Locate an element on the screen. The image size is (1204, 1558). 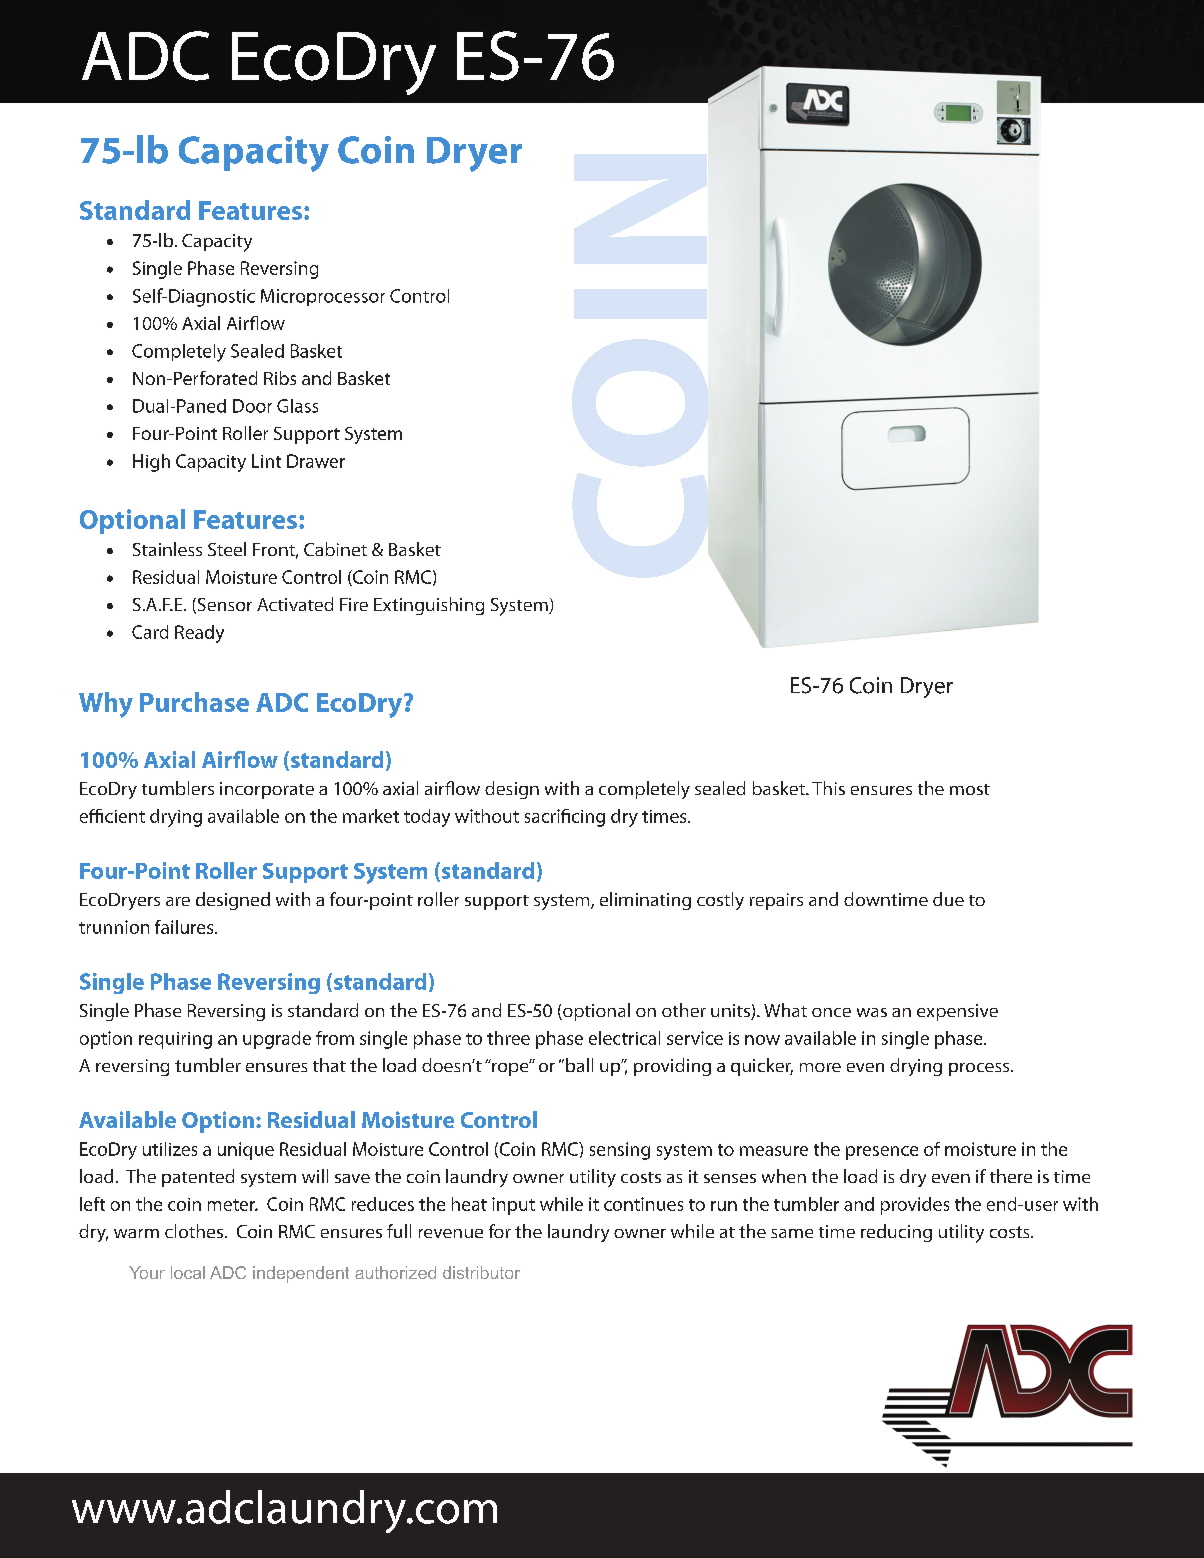
due is located at coordinates (948, 899).
